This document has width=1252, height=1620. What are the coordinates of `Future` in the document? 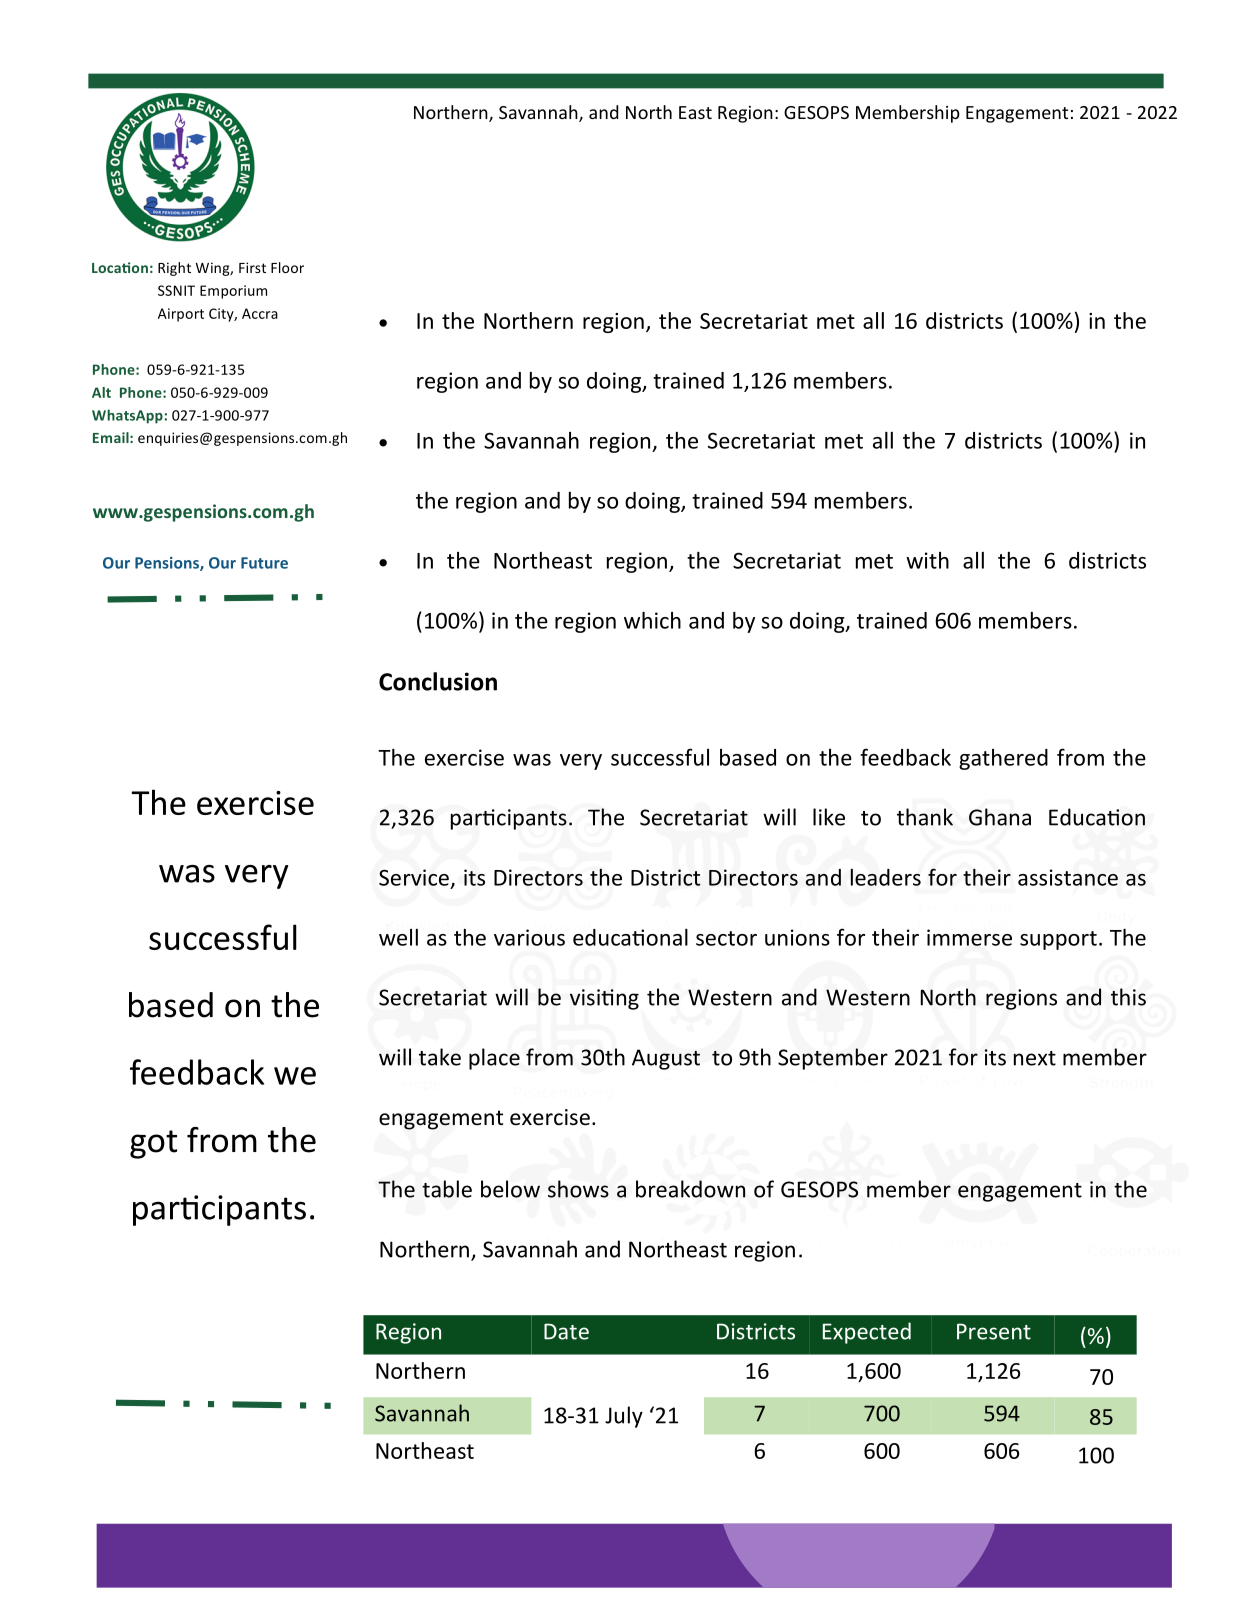 It's located at (264, 563).
